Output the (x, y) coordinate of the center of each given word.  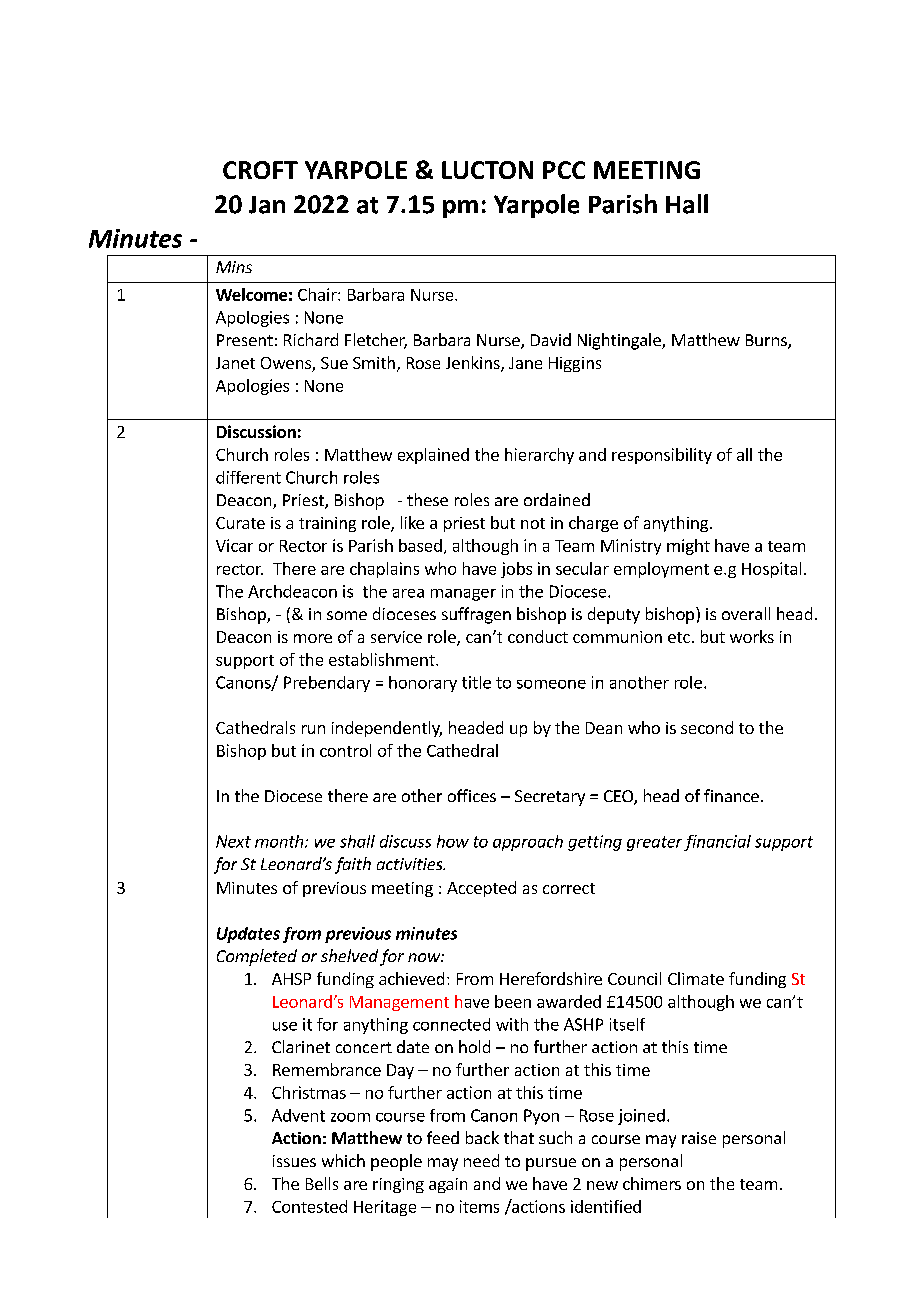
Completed (257, 957)
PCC (564, 170)
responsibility (662, 456)
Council (634, 978)
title (476, 682)
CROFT (260, 170)
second (707, 727)
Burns (767, 341)
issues (294, 1161)
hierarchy (539, 456)
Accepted (481, 889)
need (481, 1160)
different (248, 477)
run (313, 729)
